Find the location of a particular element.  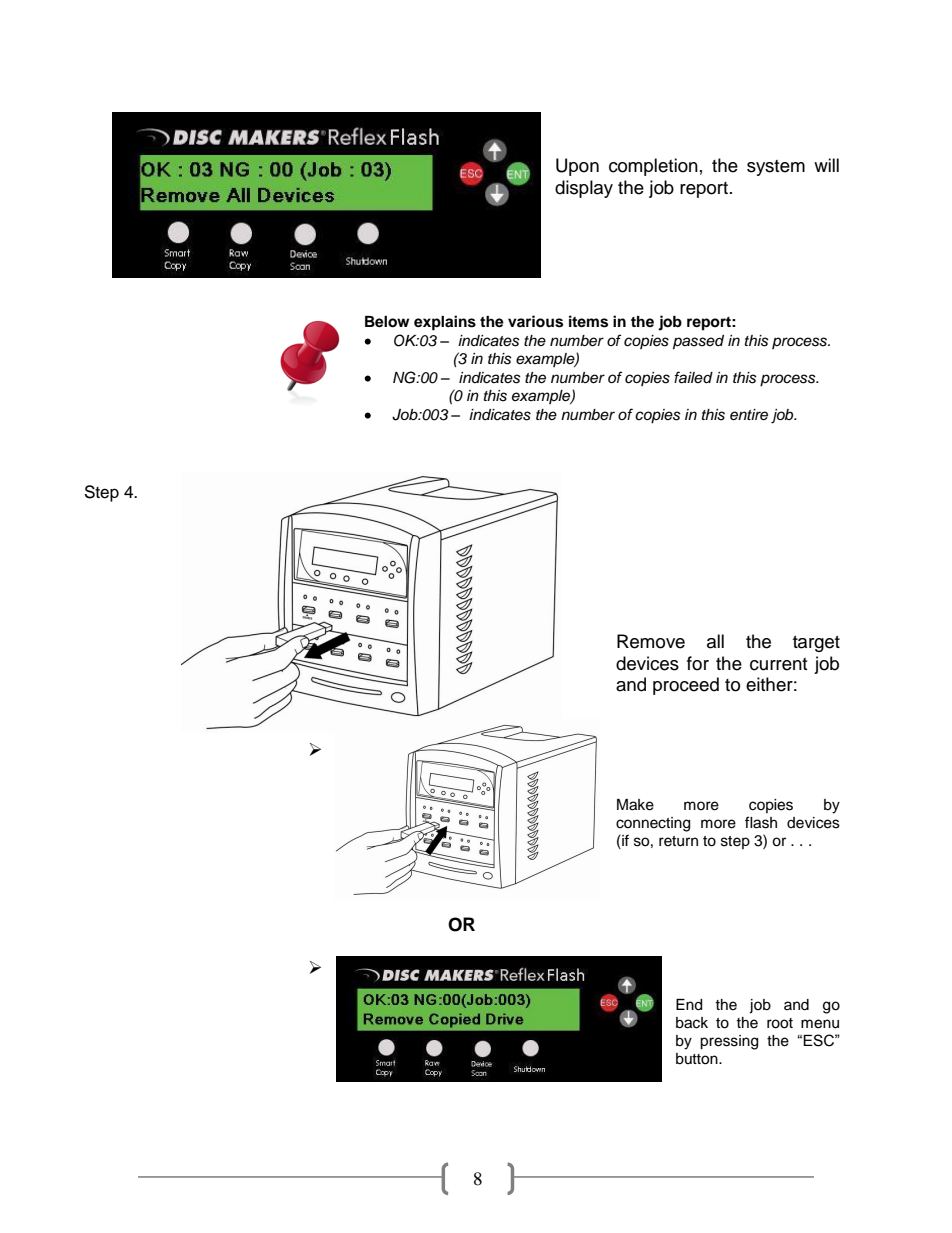

system is located at coordinates (776, 168).
